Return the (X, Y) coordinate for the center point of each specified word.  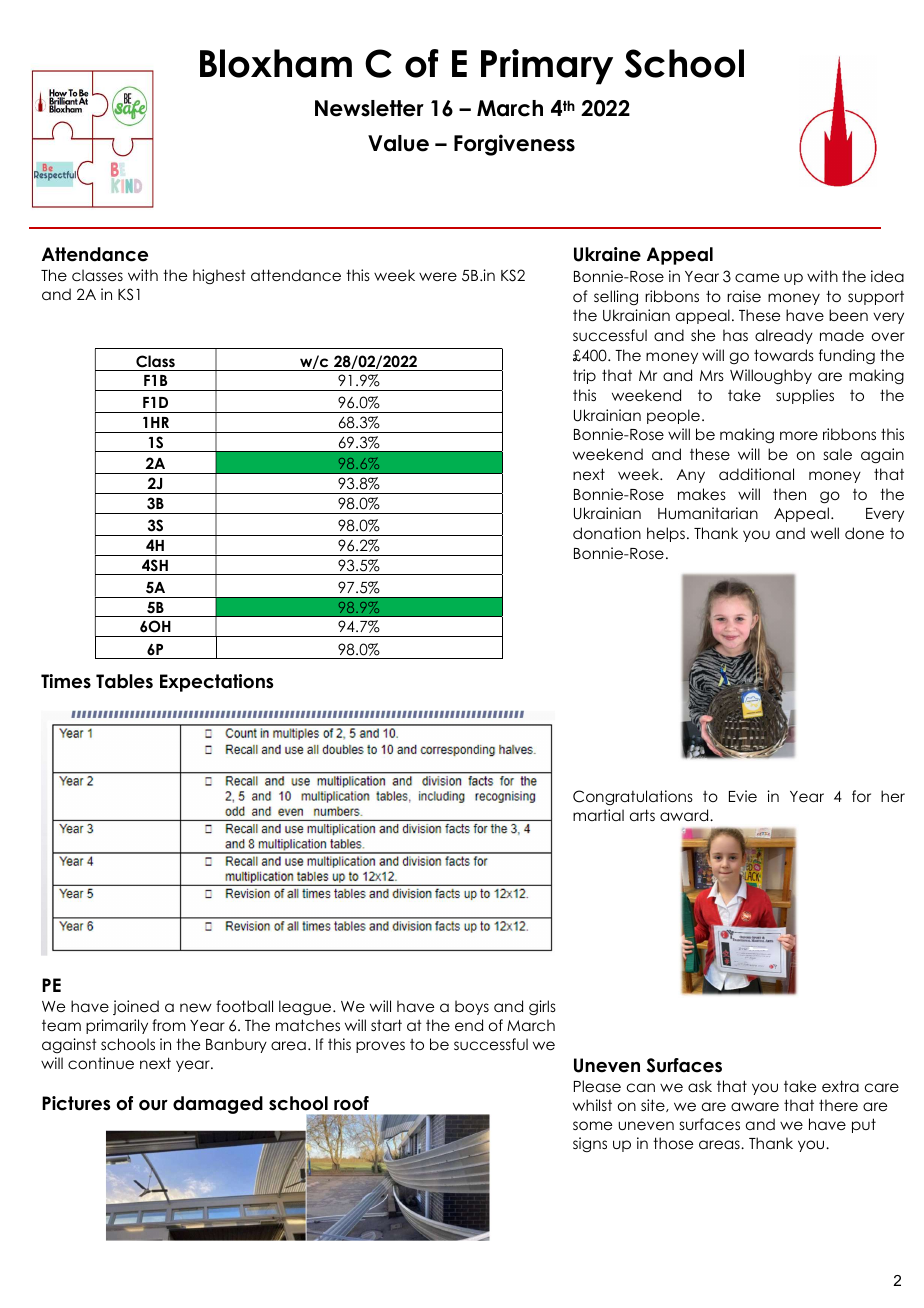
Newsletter (369, 108)
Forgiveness (514, 145)
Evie (743, 796)
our (153, 1105)
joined (136, 1007)
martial (598, 815)
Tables (124, 681)
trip (584, 376)
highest (219, 276)
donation (607, 533)
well (825, 533)
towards (784, 355)
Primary (547, 67)
